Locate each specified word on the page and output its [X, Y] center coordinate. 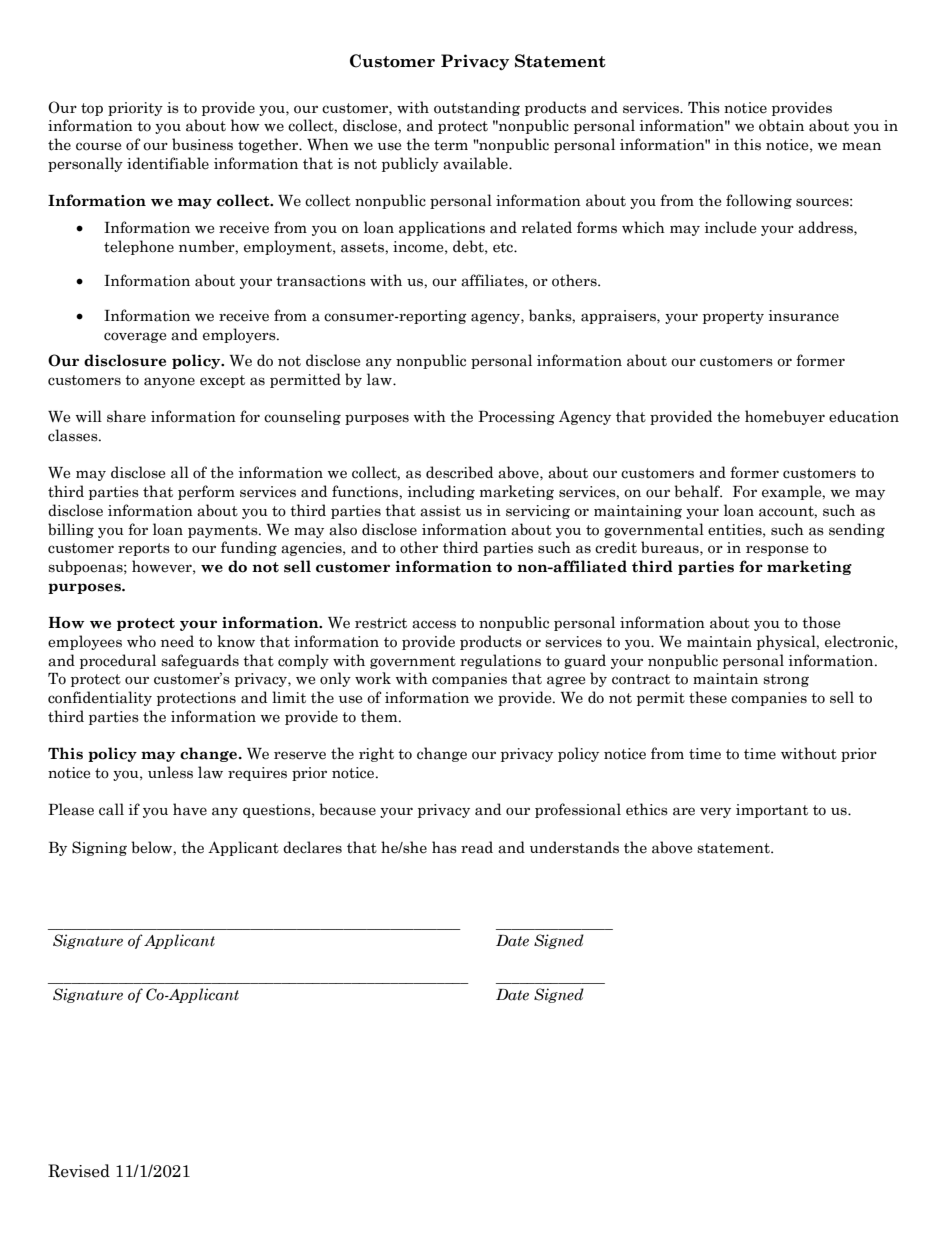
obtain [781, 125]
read [477, 847]
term [451, 145]
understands [574, 847]
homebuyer [785, 417]
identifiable [168, 163]
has [444, 847]
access [434, 624]
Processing [516, 418]
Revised [79, 1171]
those [821, 622]
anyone [169, 382]
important [772, 811]
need [177, 641]
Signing [99, 848]
